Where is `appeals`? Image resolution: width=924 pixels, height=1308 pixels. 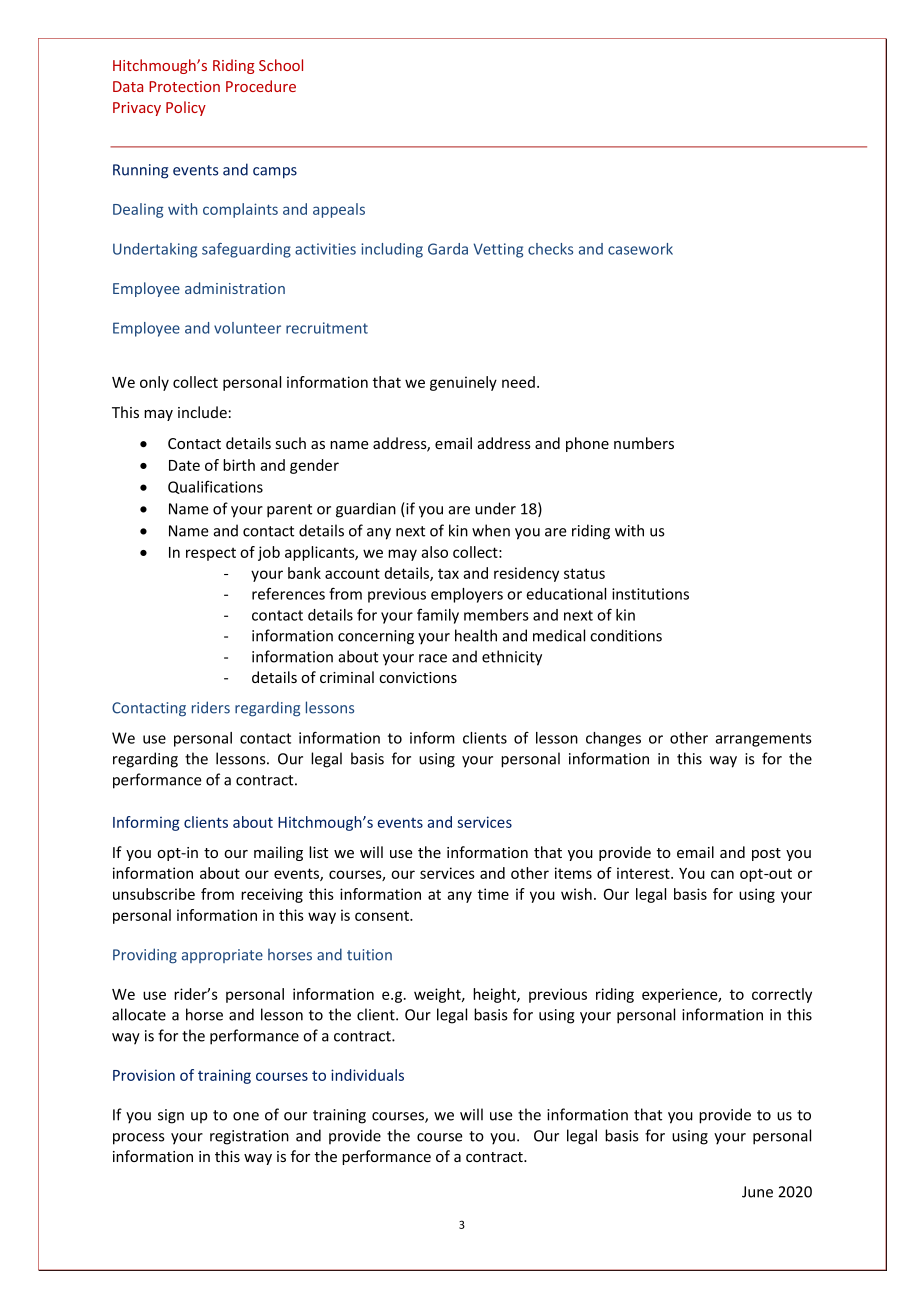
appeals is located at coordinates (339, 210).
